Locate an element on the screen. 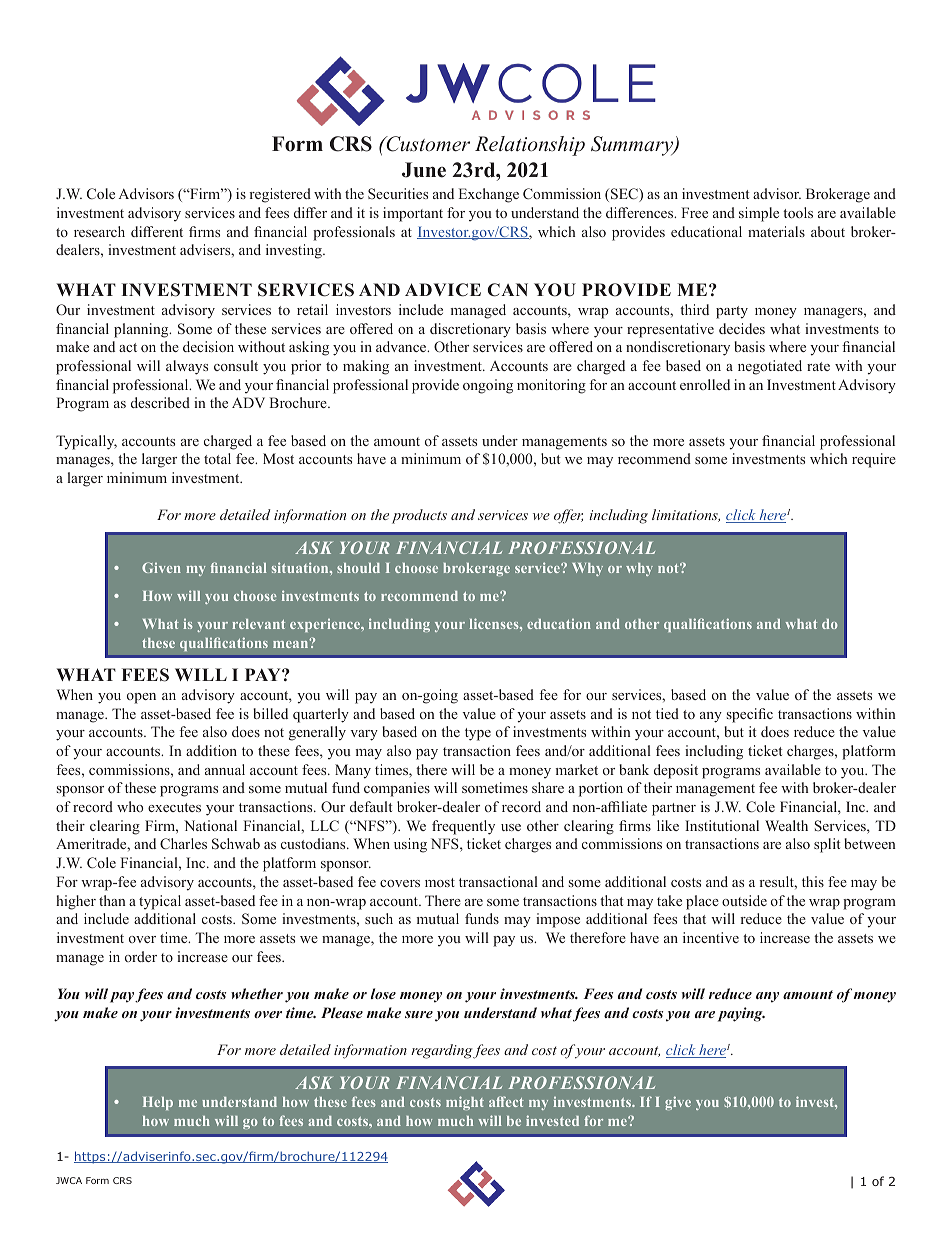  total is located at coordinates (217, 458).
